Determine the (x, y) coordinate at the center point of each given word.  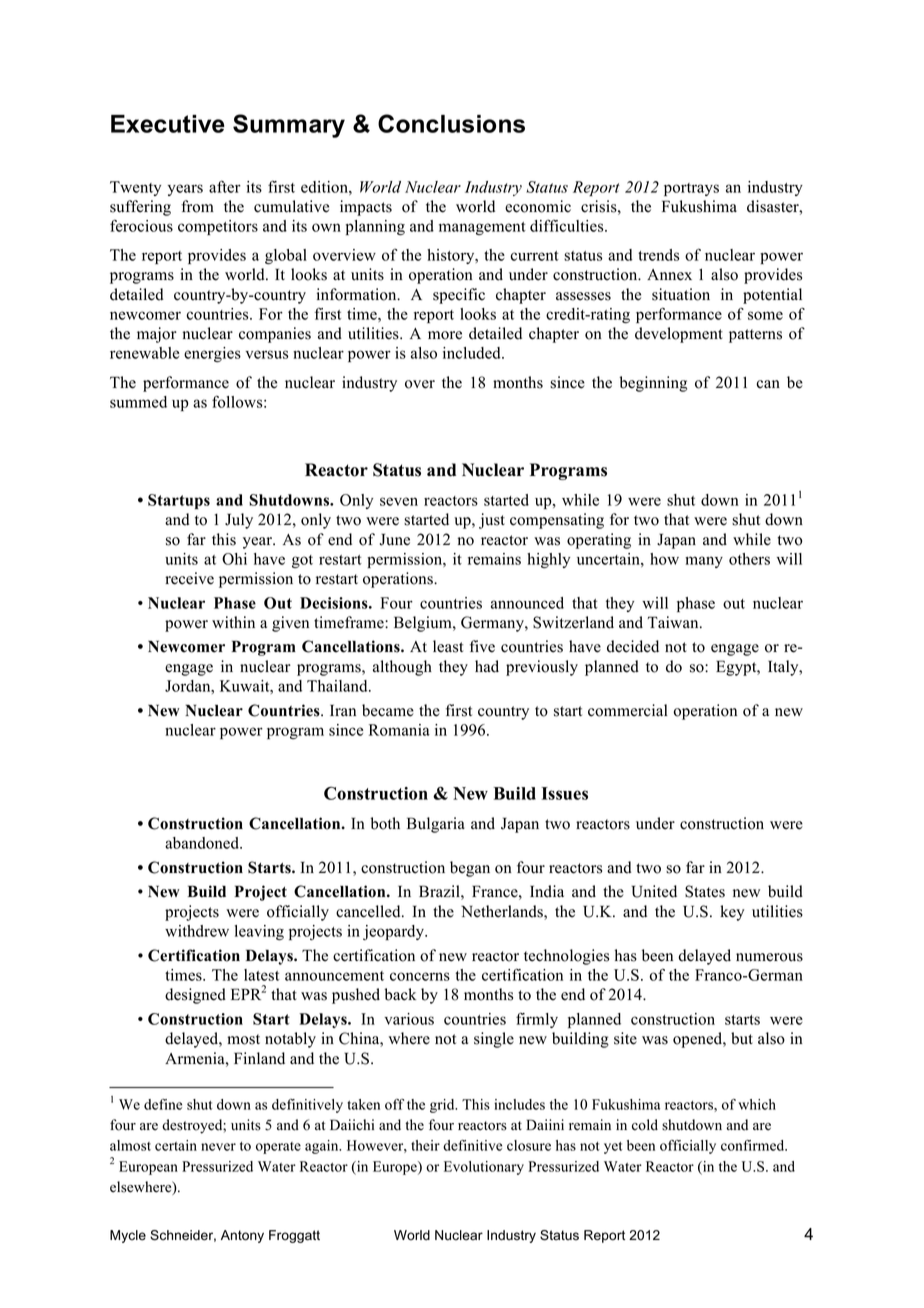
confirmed (754, 1145)
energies (212, 354)
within (233, 622)
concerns (420, 976)
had (487, 666)
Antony (242, 1236)
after (225, 186)
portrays (691, 189)
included (473, 353)
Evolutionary (484, 1168)
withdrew (197, 931)
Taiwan (674, 622)
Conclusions (451, 123)
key (732, 913)
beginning (653, 384)
